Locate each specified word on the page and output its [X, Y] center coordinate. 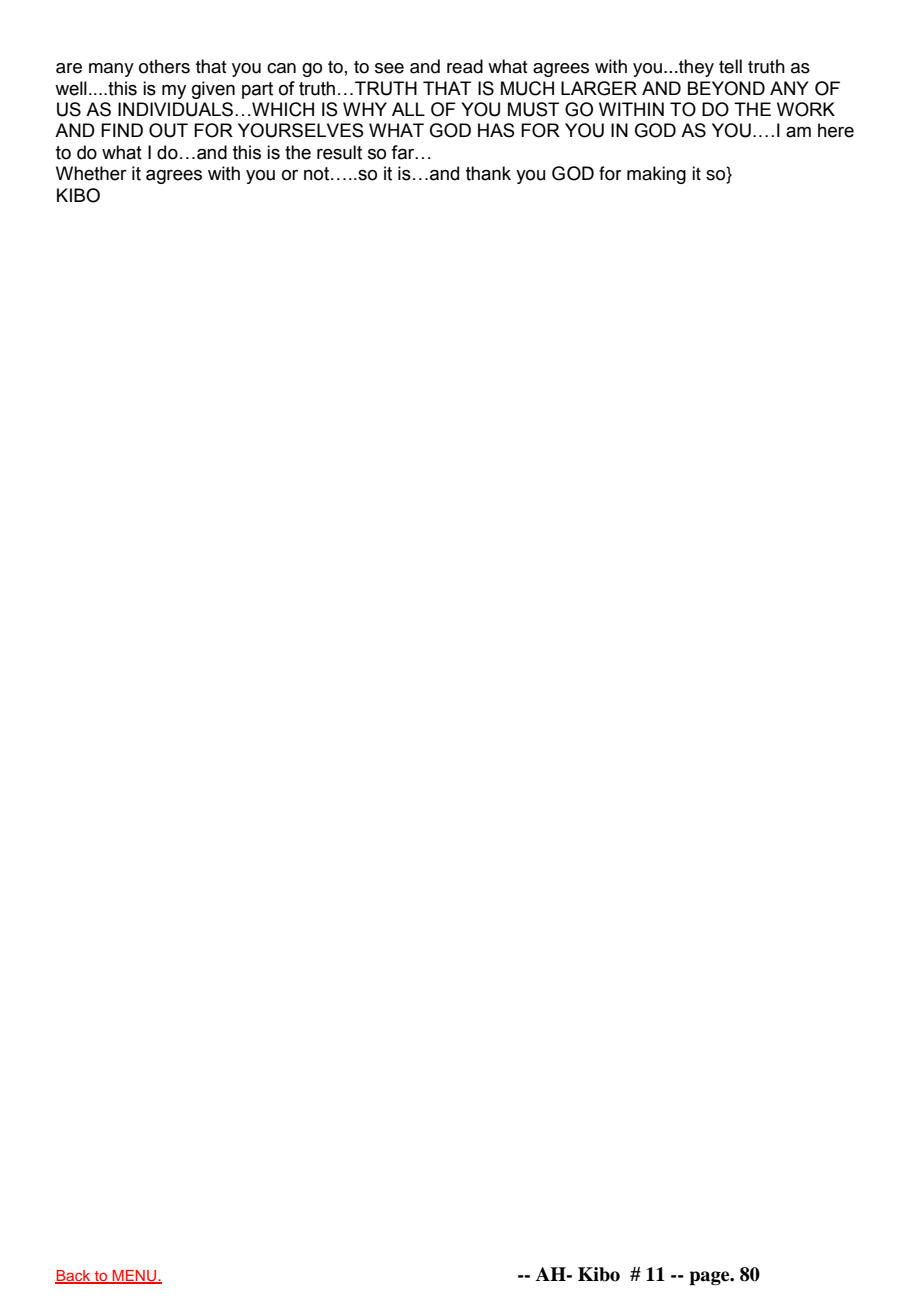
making [656, 175]
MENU [135, 1276]
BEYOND [726, 88]
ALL [408, 109]
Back [74, 1276]
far [404, 152]
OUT [168, 130]
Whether [91, 173]
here [836, 130]
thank [488, 173]
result [339, 152]
